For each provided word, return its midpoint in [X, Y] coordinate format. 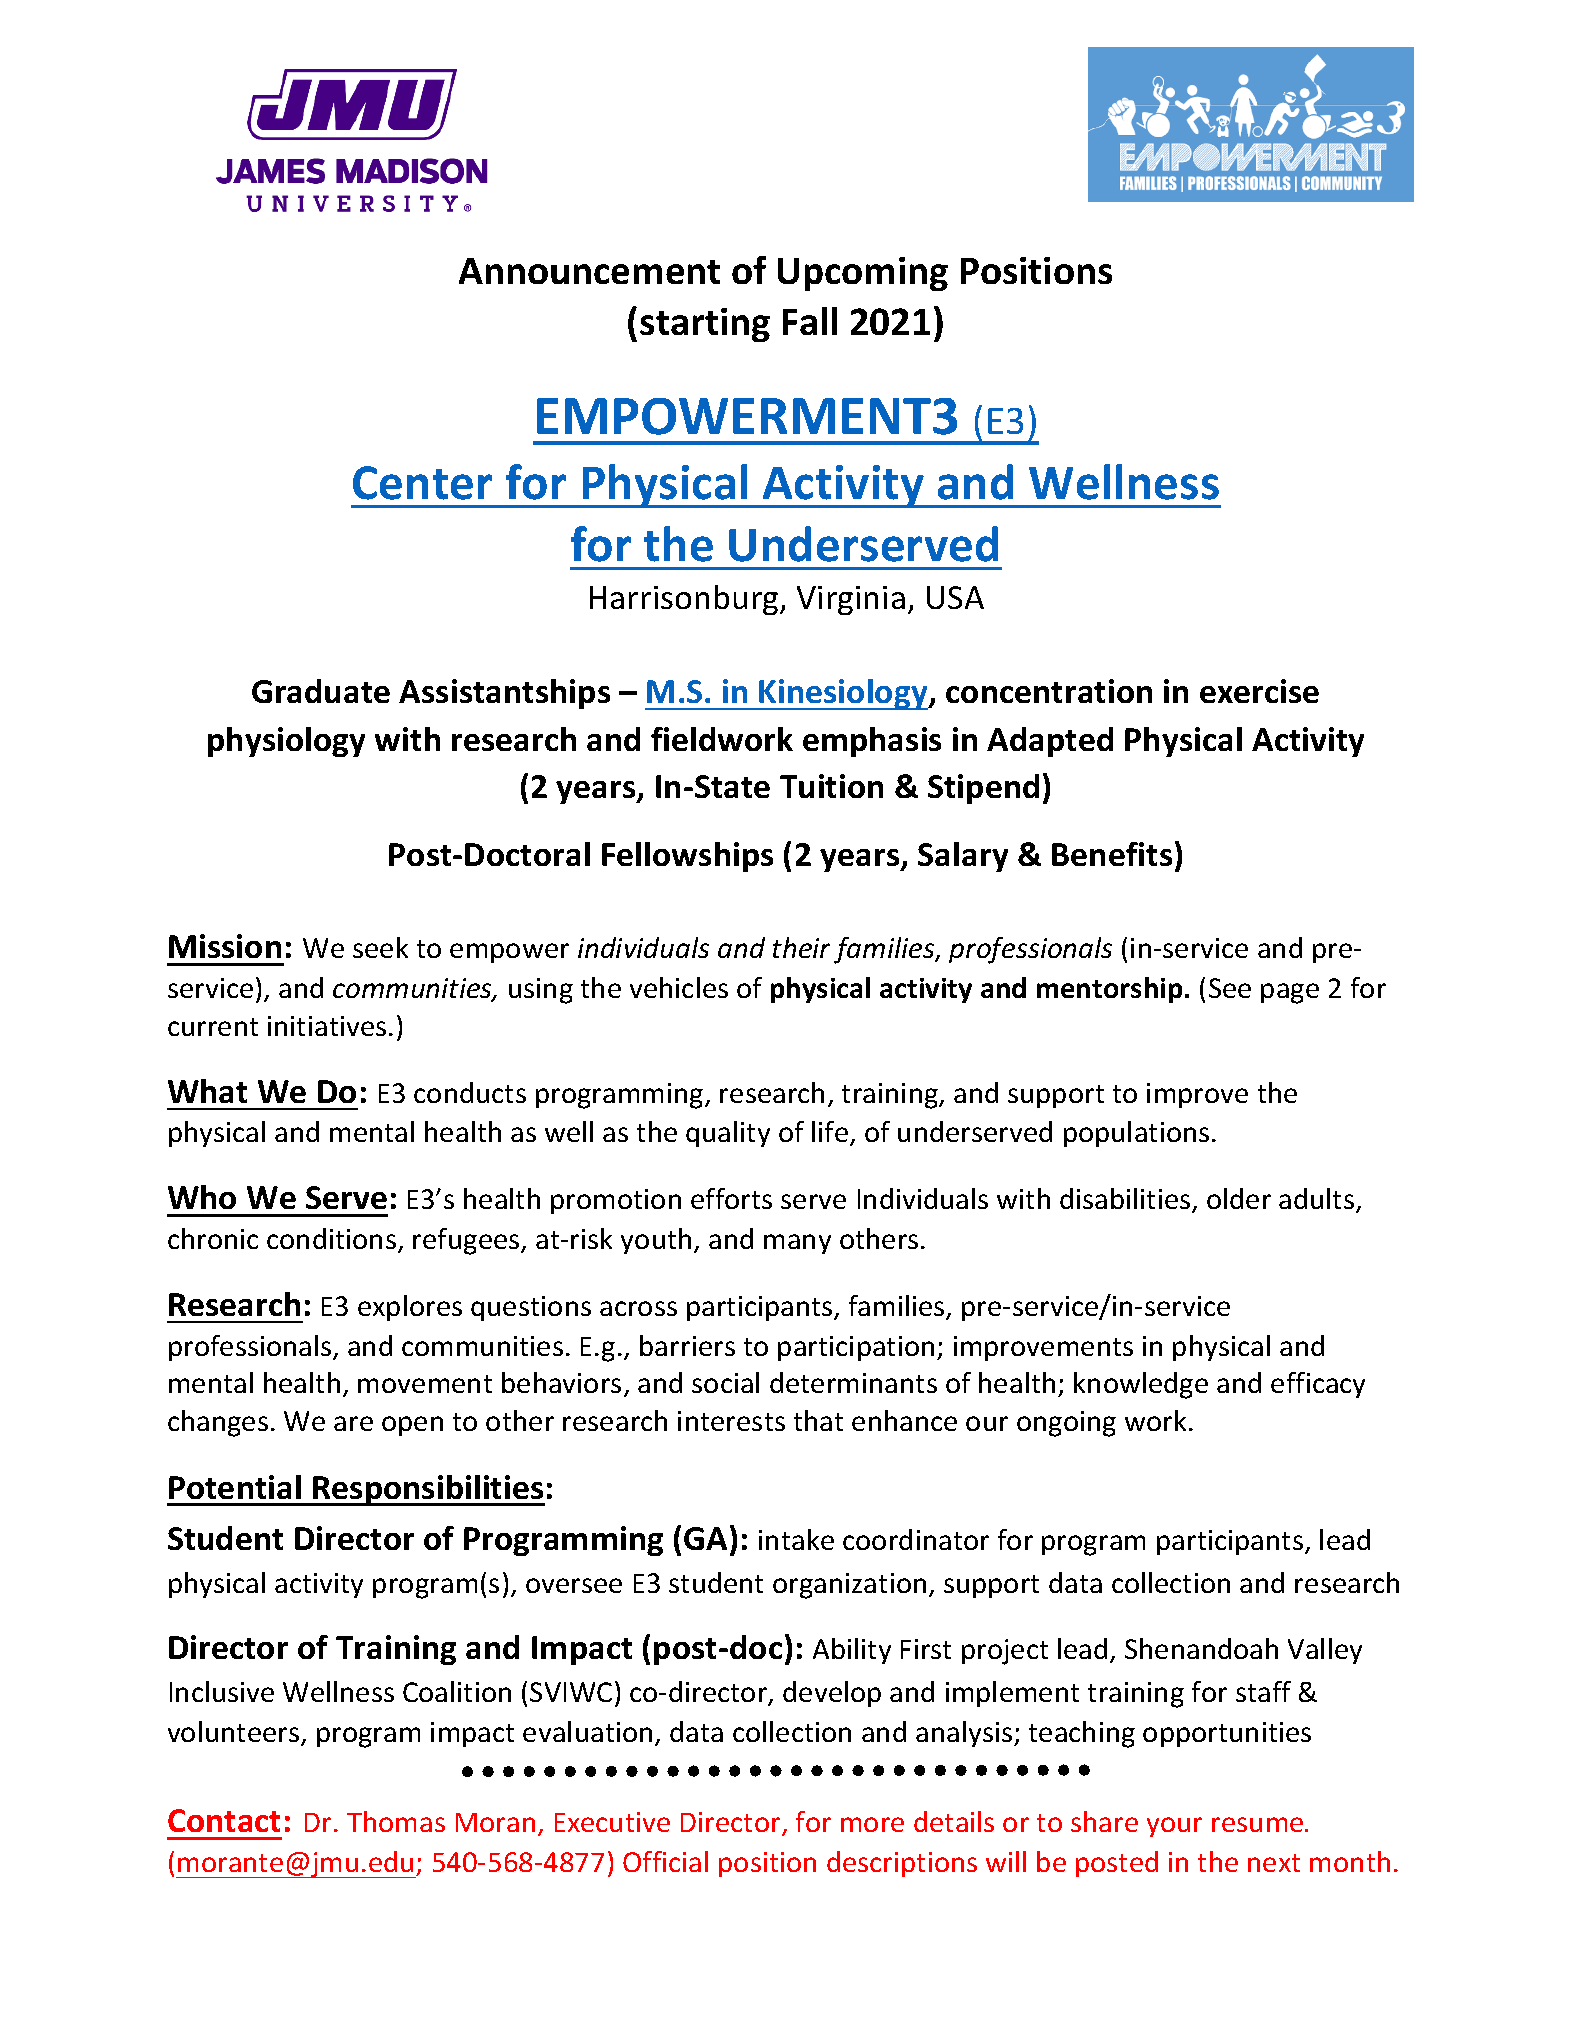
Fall [810, 321]
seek [380, 947]
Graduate [321, 691]
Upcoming [863, 274]
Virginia [851, 600]
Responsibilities [428, 1490]
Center [422, 483]
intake [796, 1539]
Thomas [396, 1821]
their [801, 947]
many [797, 1244]
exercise [1259, 691]
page [1290, 993]
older [1239, 1198]
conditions [331, 1238]
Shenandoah [1201, 1648]
